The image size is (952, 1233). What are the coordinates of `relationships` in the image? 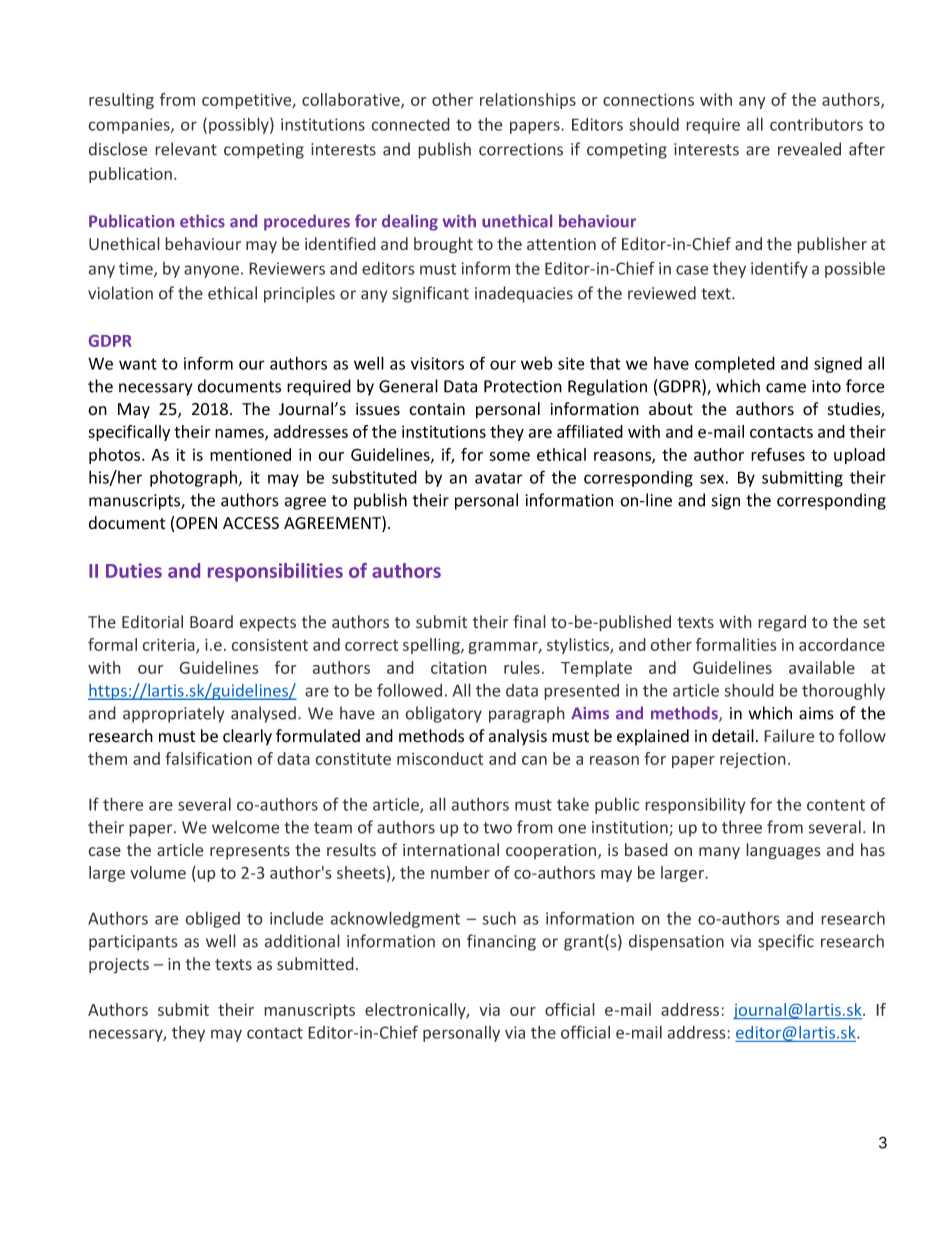 It's located at (528, 101).
